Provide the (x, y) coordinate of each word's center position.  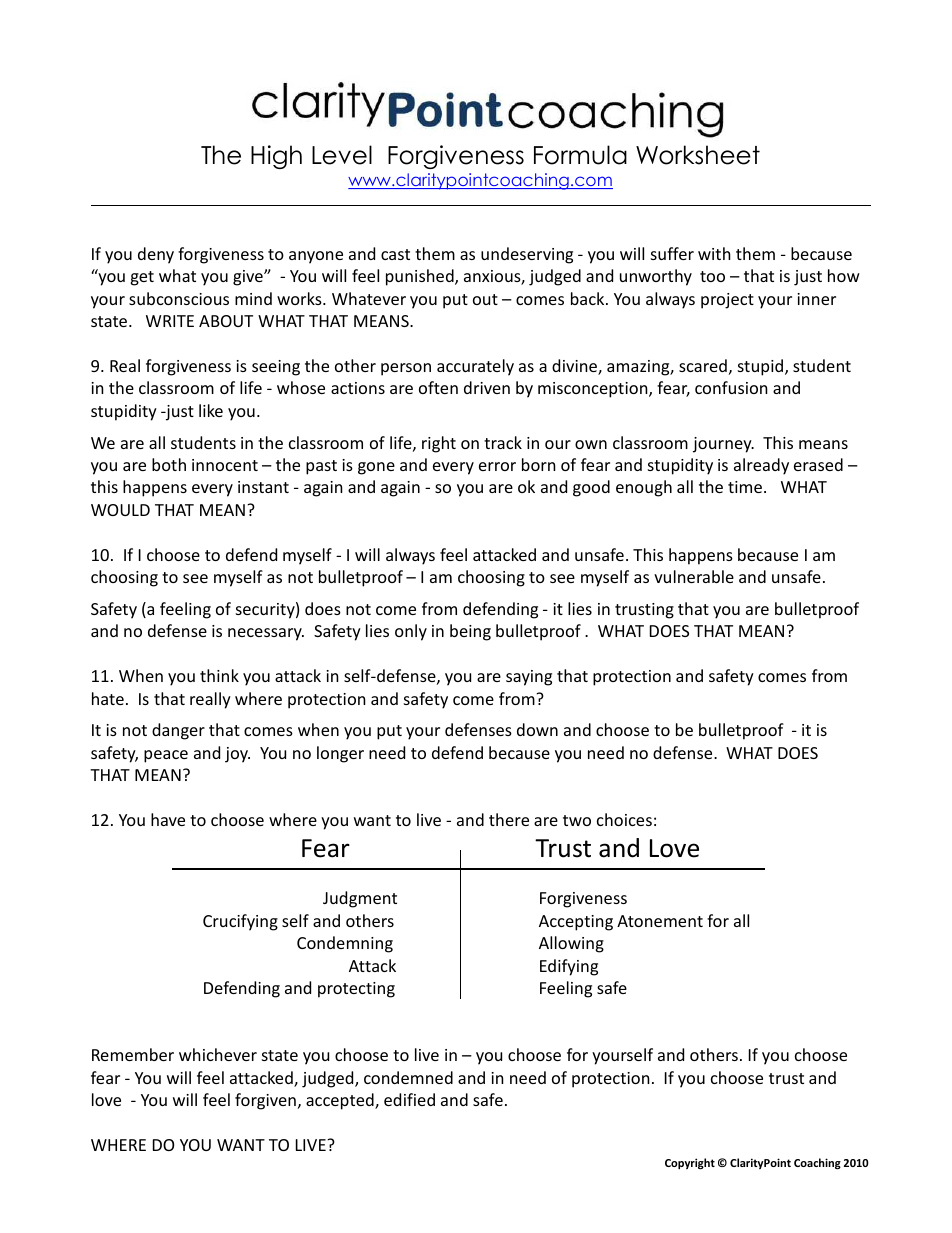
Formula (580, 155)
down (537, 729)
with (714, 253)
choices (624, 819)
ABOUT (226, 321)
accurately (475, 367)
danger (178, 731)
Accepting (576, 923)
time (745, 487)
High (276, 157)
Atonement (660, 921)
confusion (731, 387)
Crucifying (240, 922)
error (497, 466)
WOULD (120, 510)
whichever (218, 1054)
